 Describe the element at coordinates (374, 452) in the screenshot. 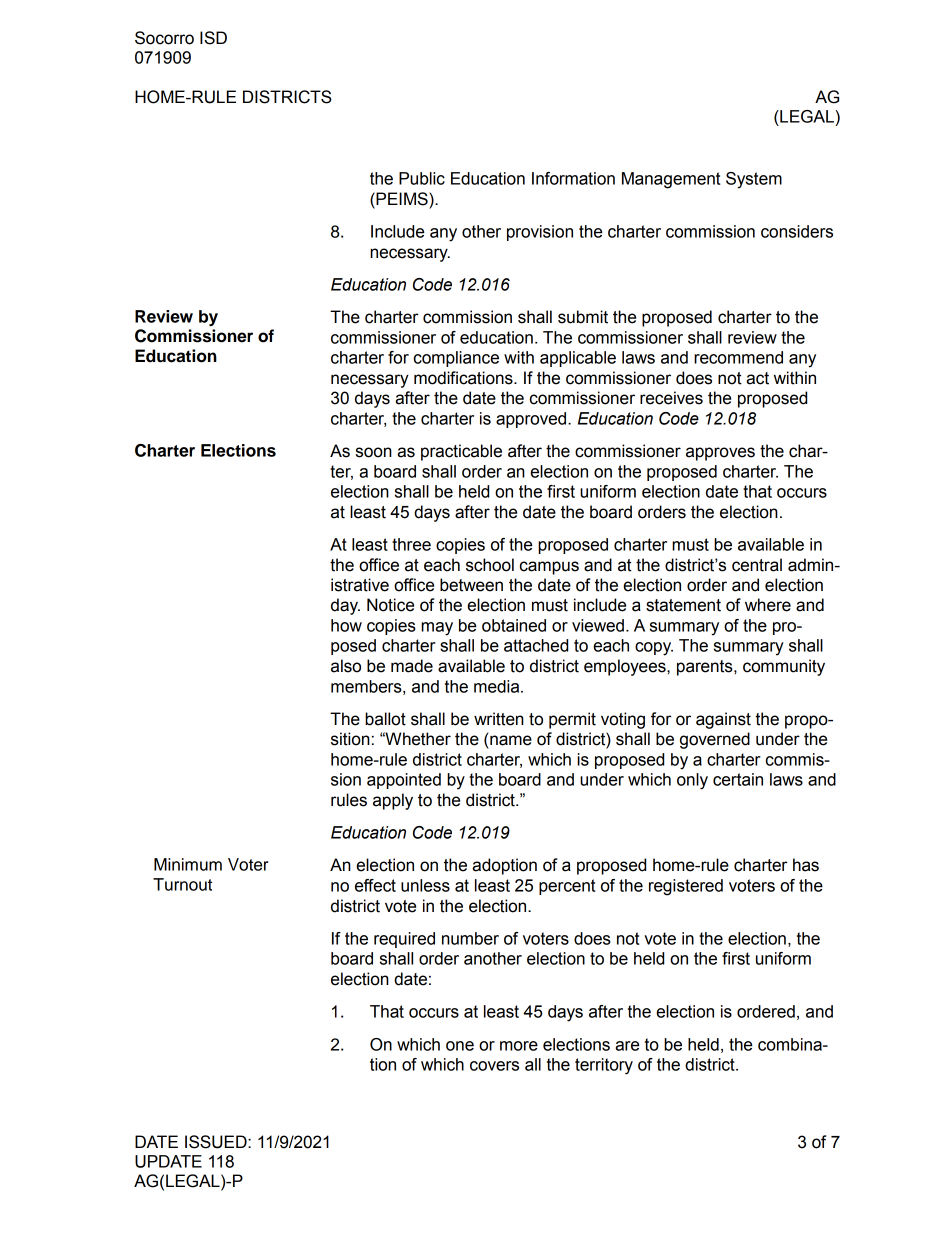

I see `soon` at that location.
